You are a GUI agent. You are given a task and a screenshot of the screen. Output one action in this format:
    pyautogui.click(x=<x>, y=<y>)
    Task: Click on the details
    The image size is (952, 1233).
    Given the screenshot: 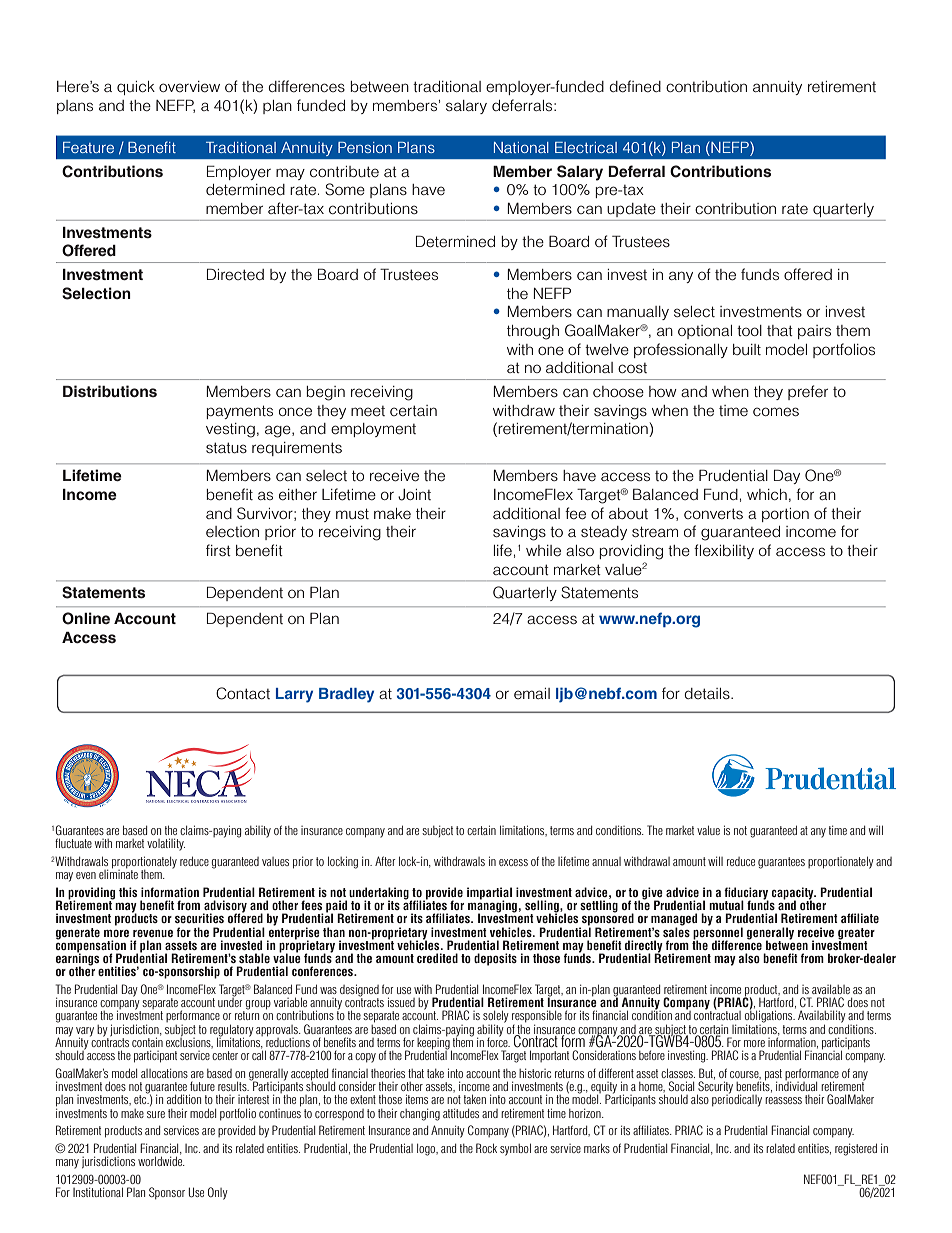 What is the action you would take?
    pyautogui.click(x=708, y=693)
